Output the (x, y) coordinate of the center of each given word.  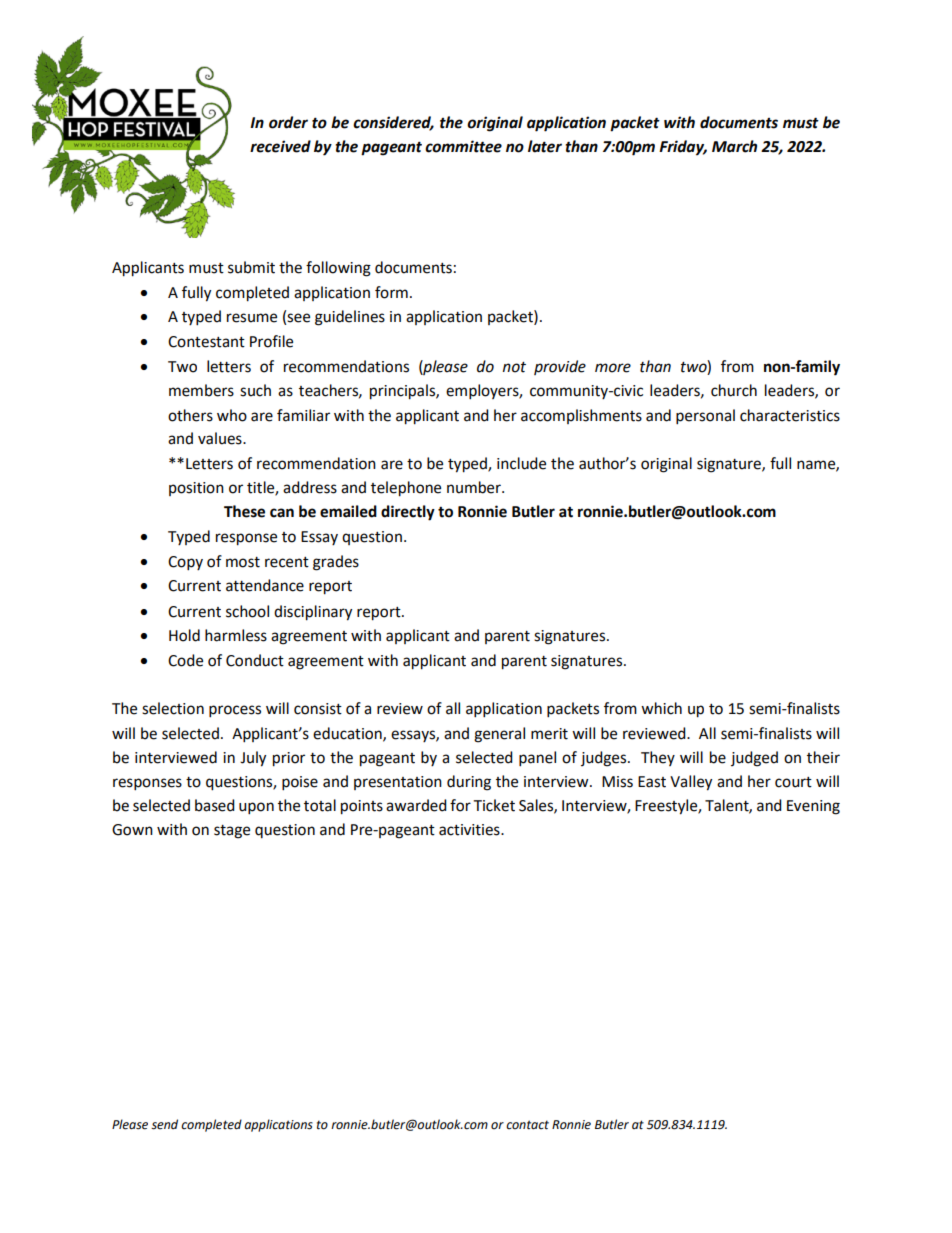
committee (463, 146)
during (469, 783)
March (734, 146)
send (164, 1124)
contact (527, 1125)
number (475, 487)
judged (754, 759)
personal (705, 417)
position (196, 489)
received (280, 146)
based (215, 805)
